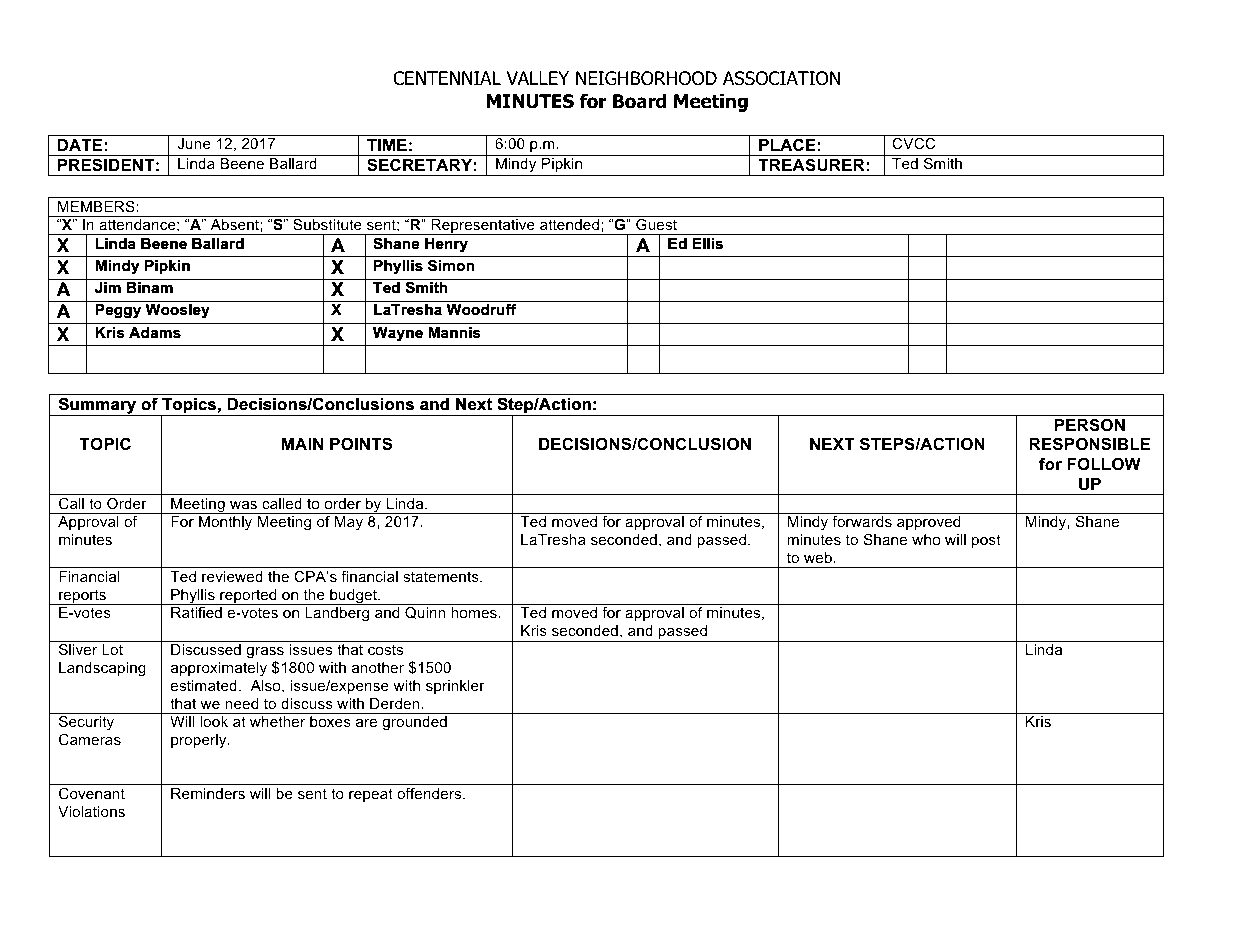 The height and width of the screenshot is (952, 1233). Describe the element at coordinates (639, 101) in the screenshot. I see `Board` at that location.
